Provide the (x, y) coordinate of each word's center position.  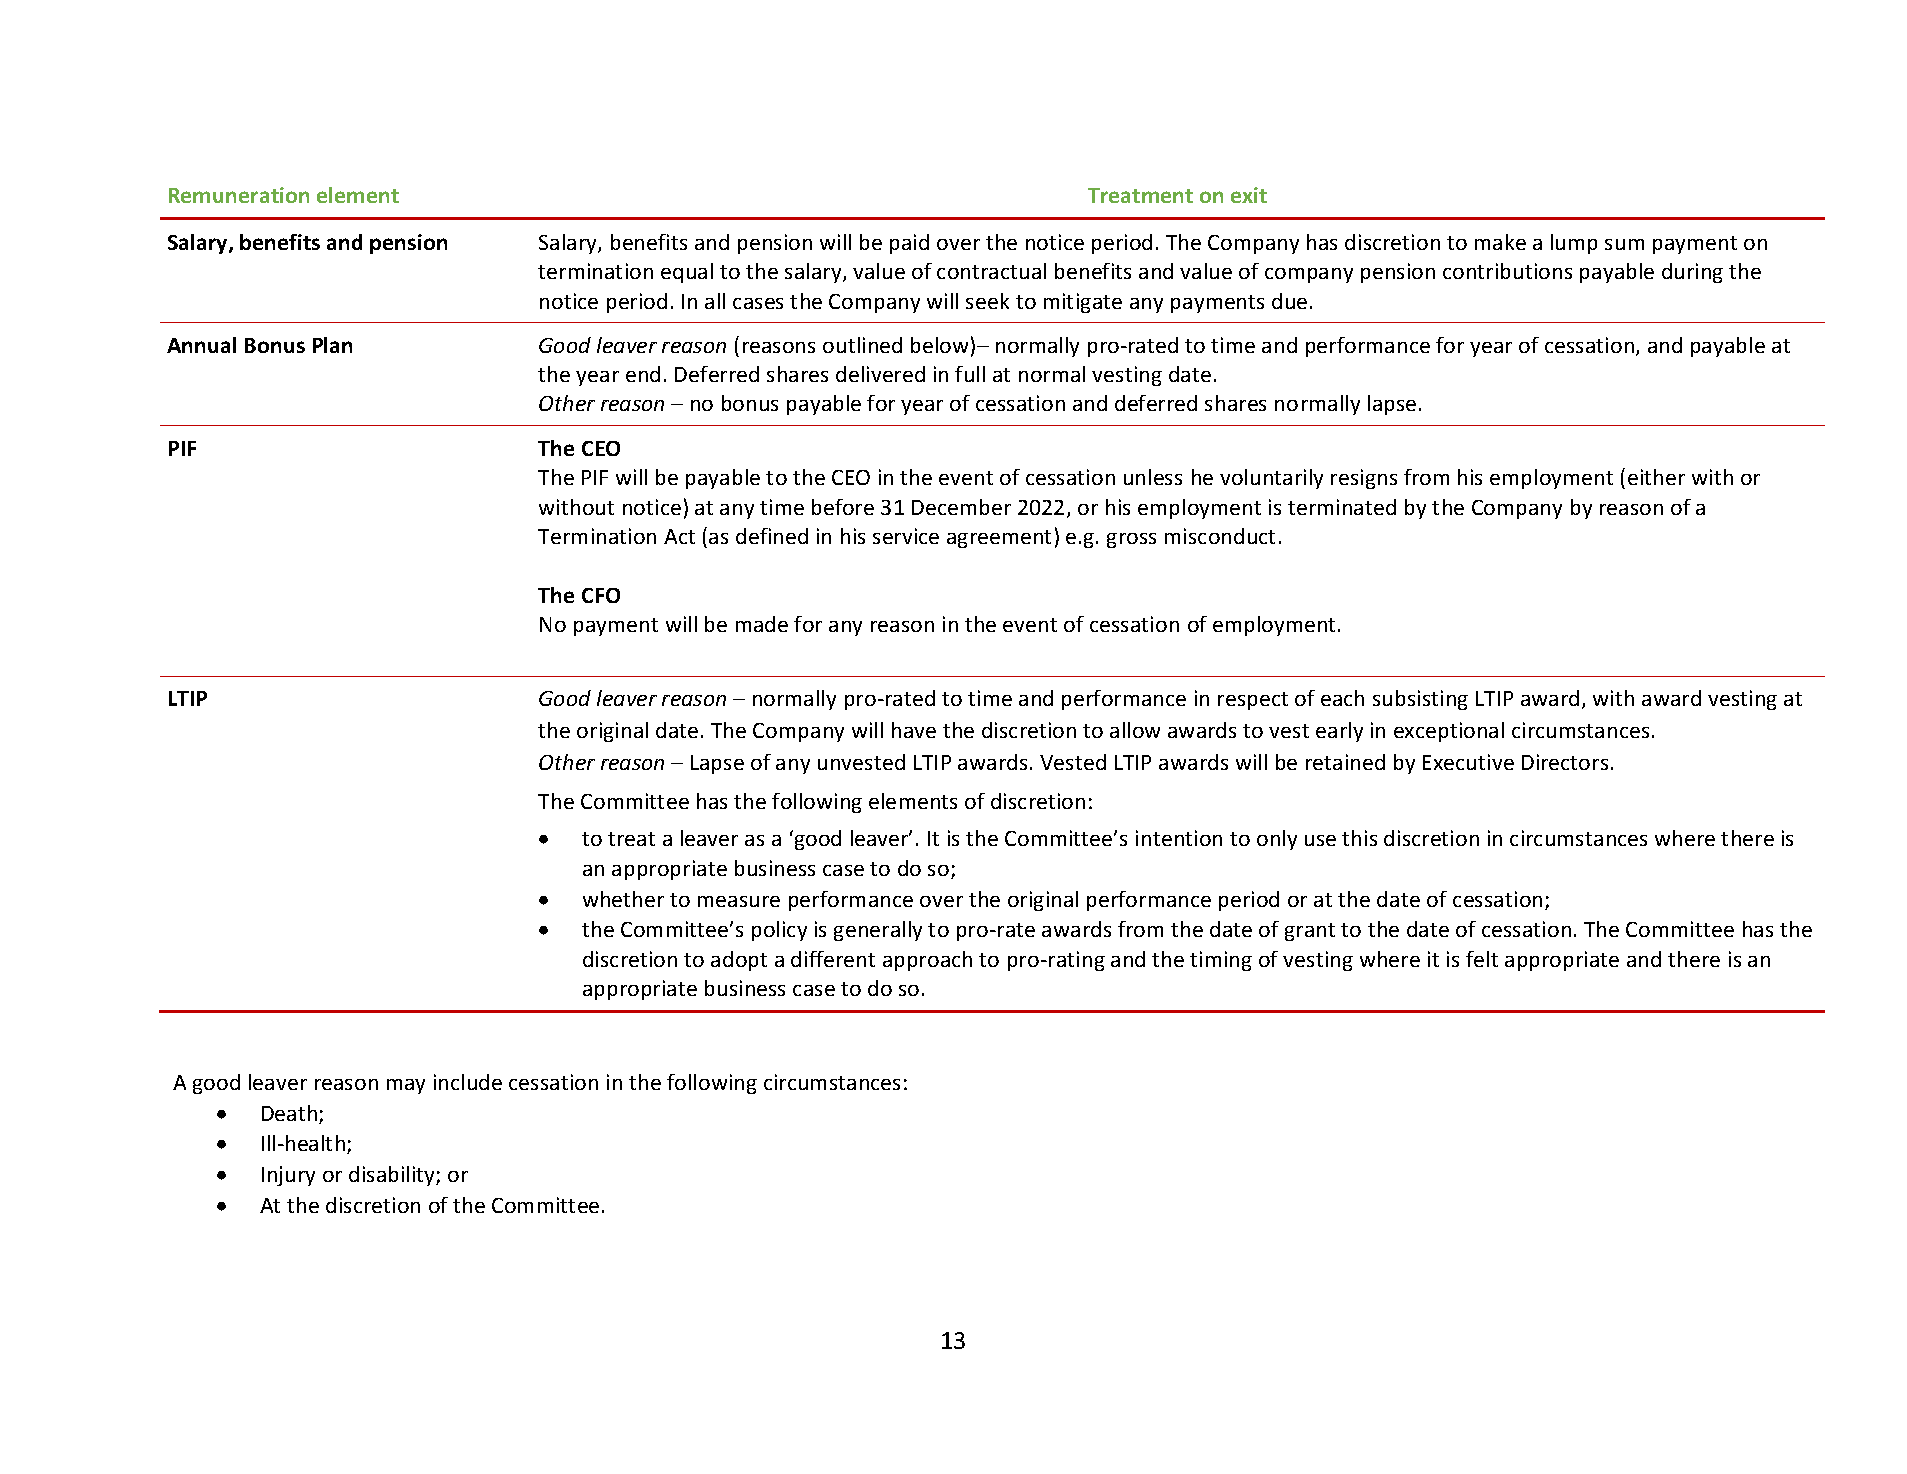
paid (909, 244)
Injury (288, 1176)
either (1656, 477)
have (914, 730)
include (468, 1082)
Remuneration (239, 195)
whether (623, 899)
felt (1482, 959)
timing (1221, 961)
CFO (601, 595)
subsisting (1420, 700)
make (1500, 242)
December (961, 507)
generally (878, 931)
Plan (332, 345)
